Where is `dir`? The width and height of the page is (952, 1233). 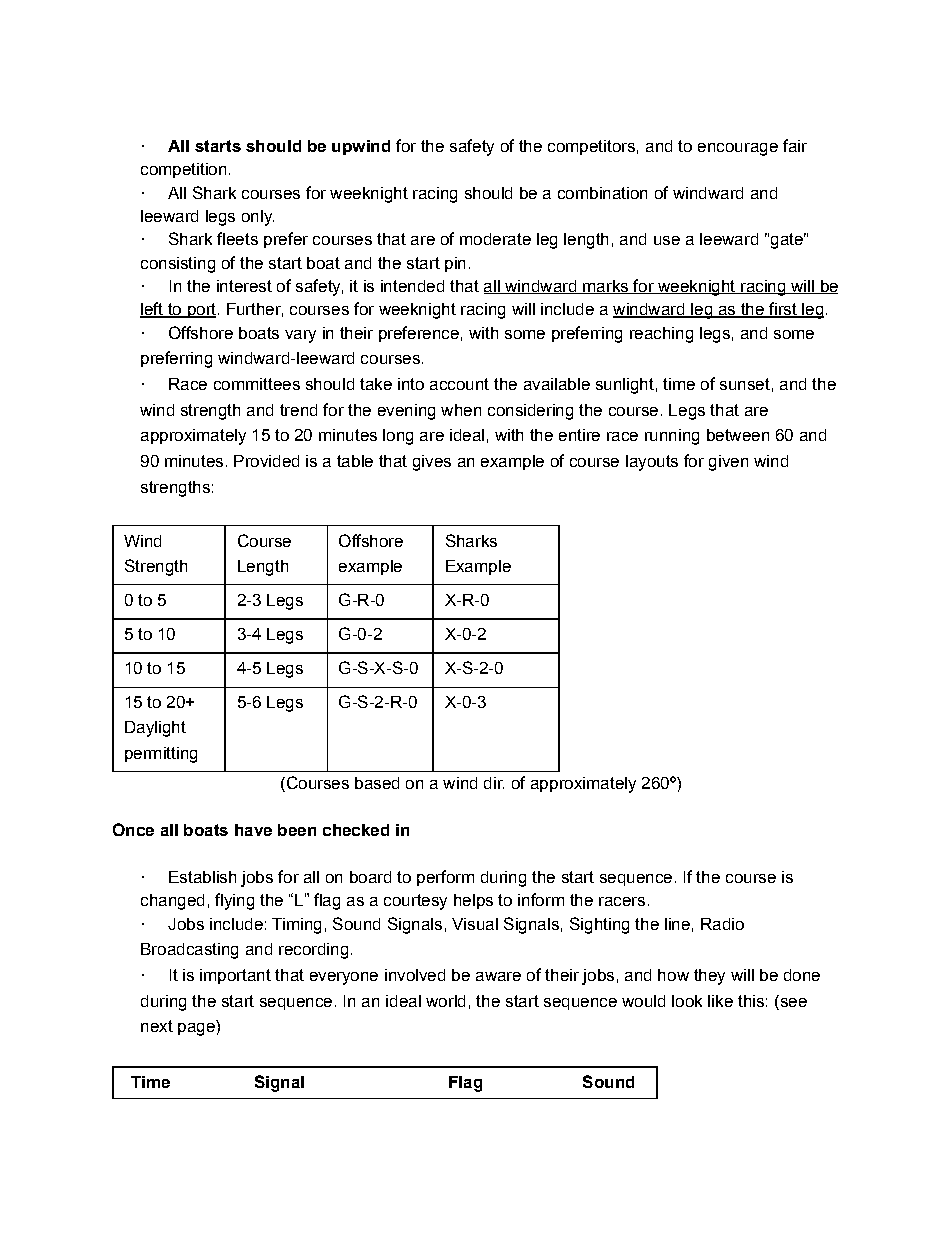
dir is located at coordinates (494, 783).
